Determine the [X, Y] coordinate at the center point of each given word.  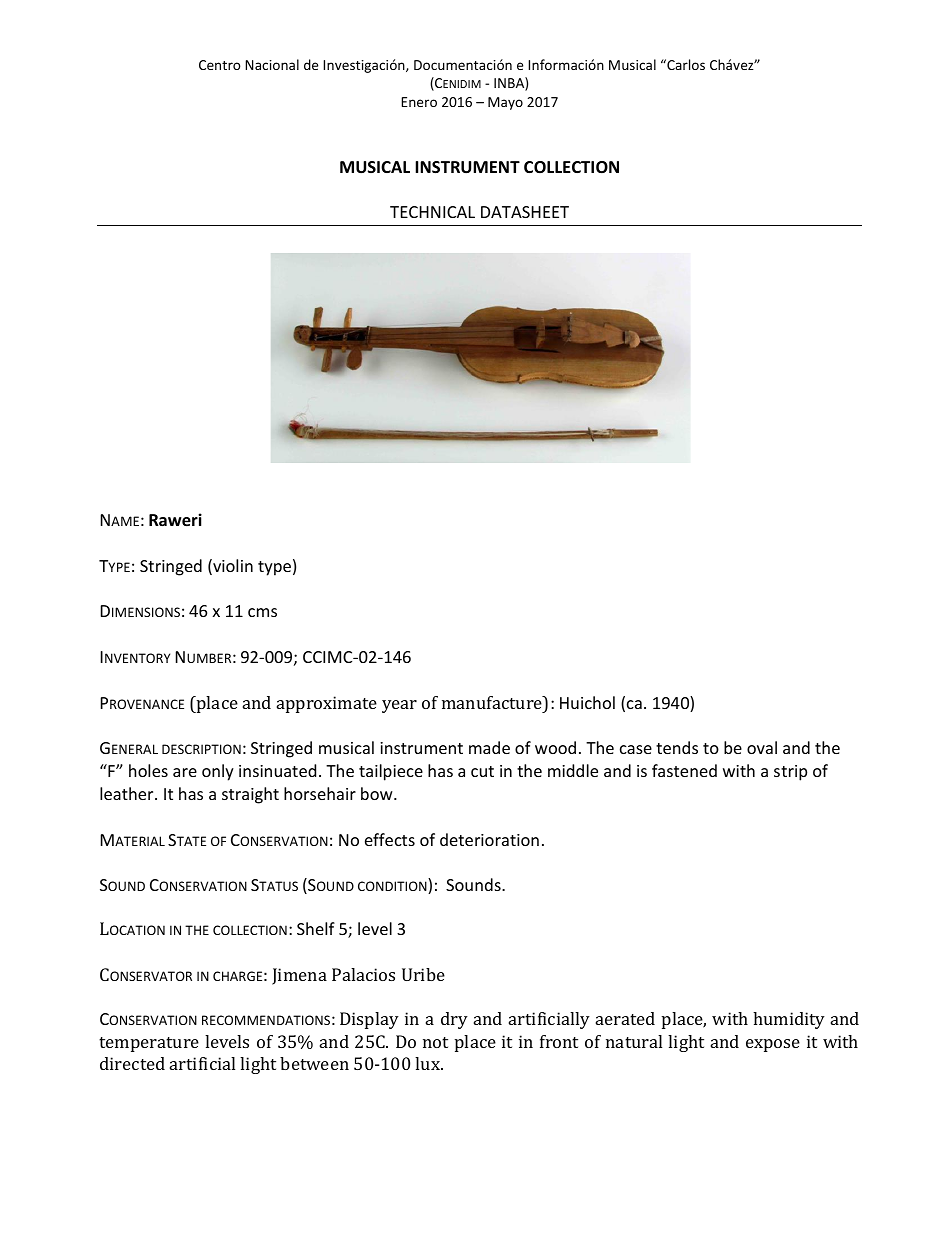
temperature [149, 1044]
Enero [419, 102]
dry [454, 1020]
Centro [220, 65]
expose [773, 1045]
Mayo [505, 103]
